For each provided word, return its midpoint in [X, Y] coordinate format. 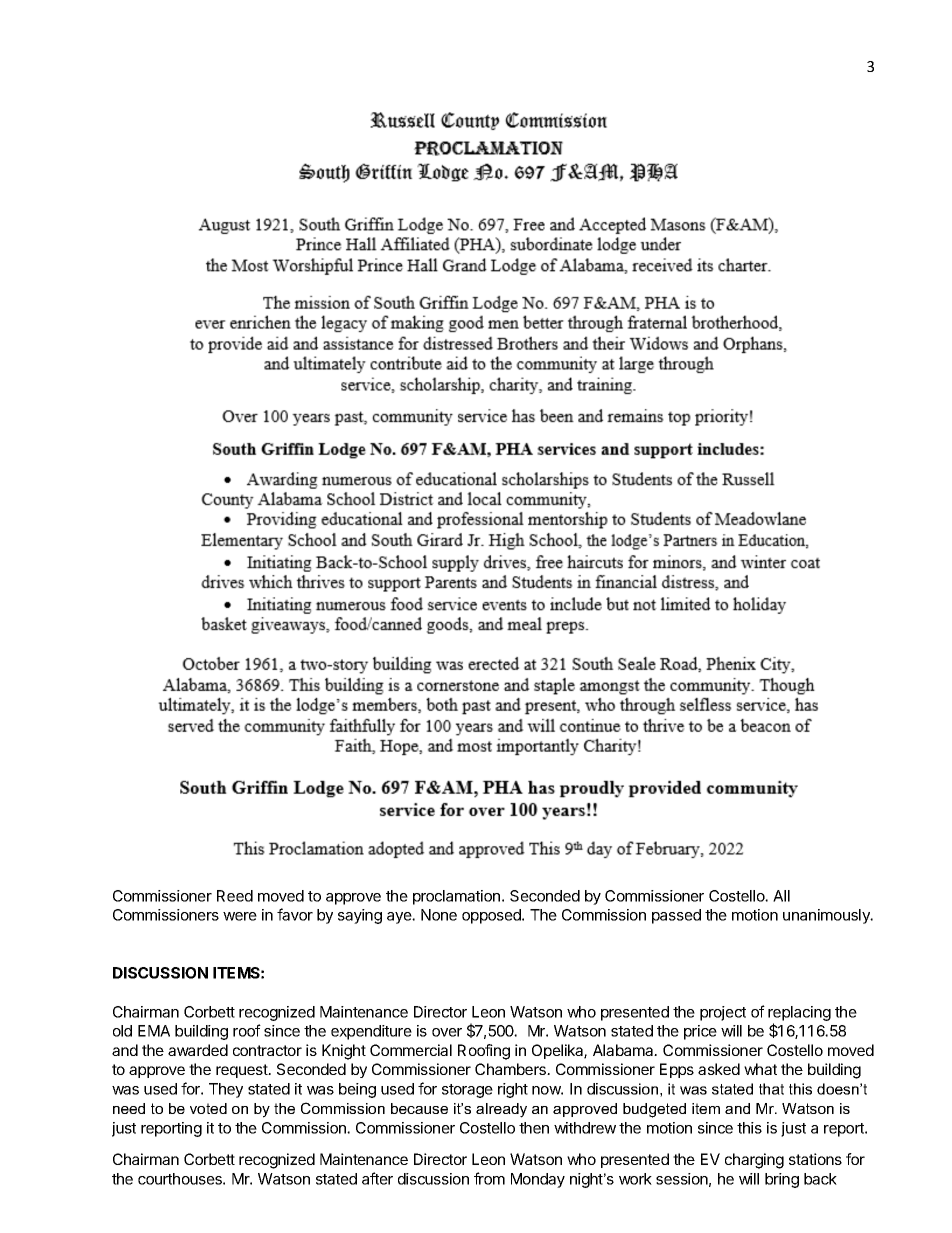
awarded [198, 1050]
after [377, 1178]
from [489, 1178]
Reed [235, 896]
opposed [492, 916]
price [700, 1032]
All [781, 896]
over [447, 1032]
